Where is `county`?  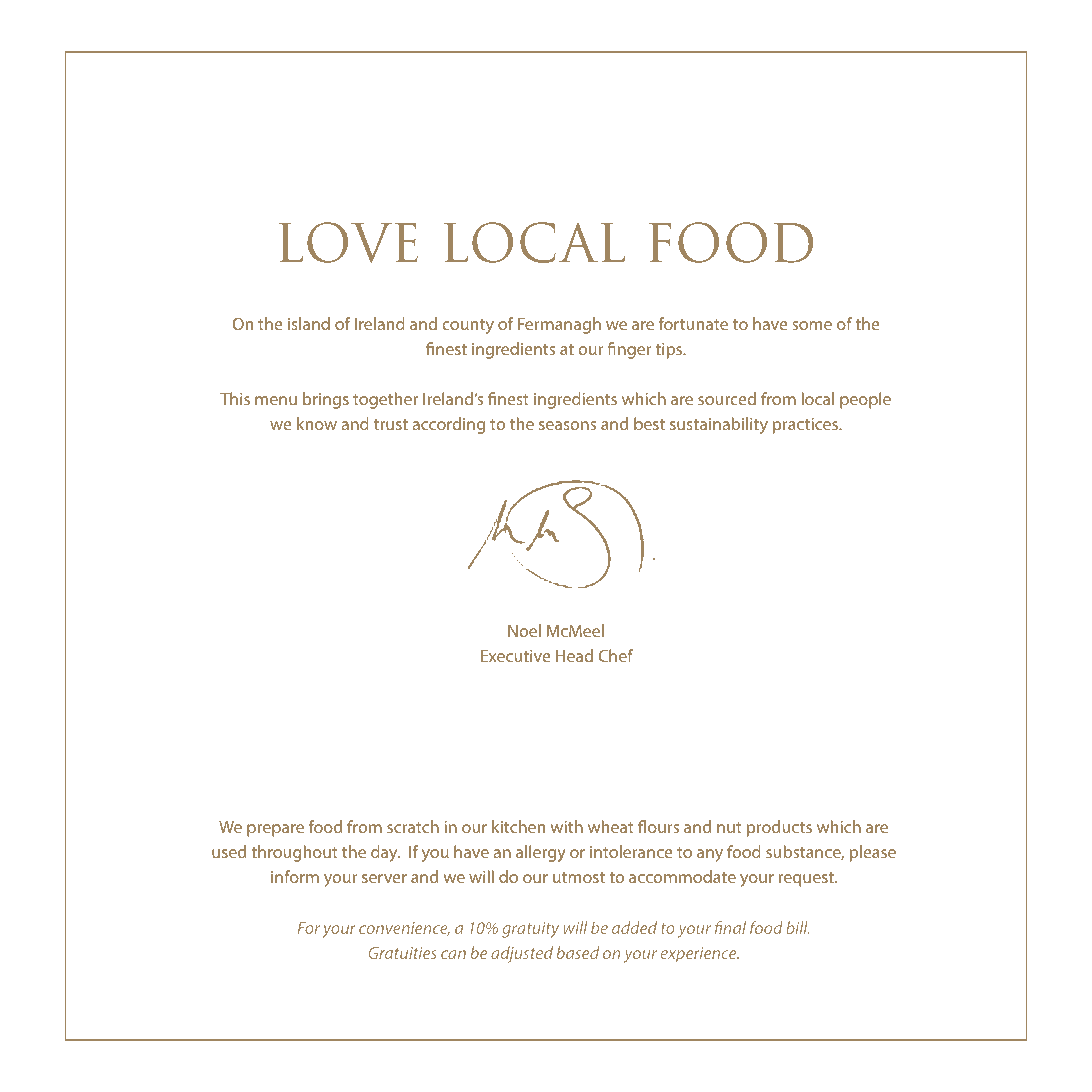 county is located at coordinates (468, 326).
